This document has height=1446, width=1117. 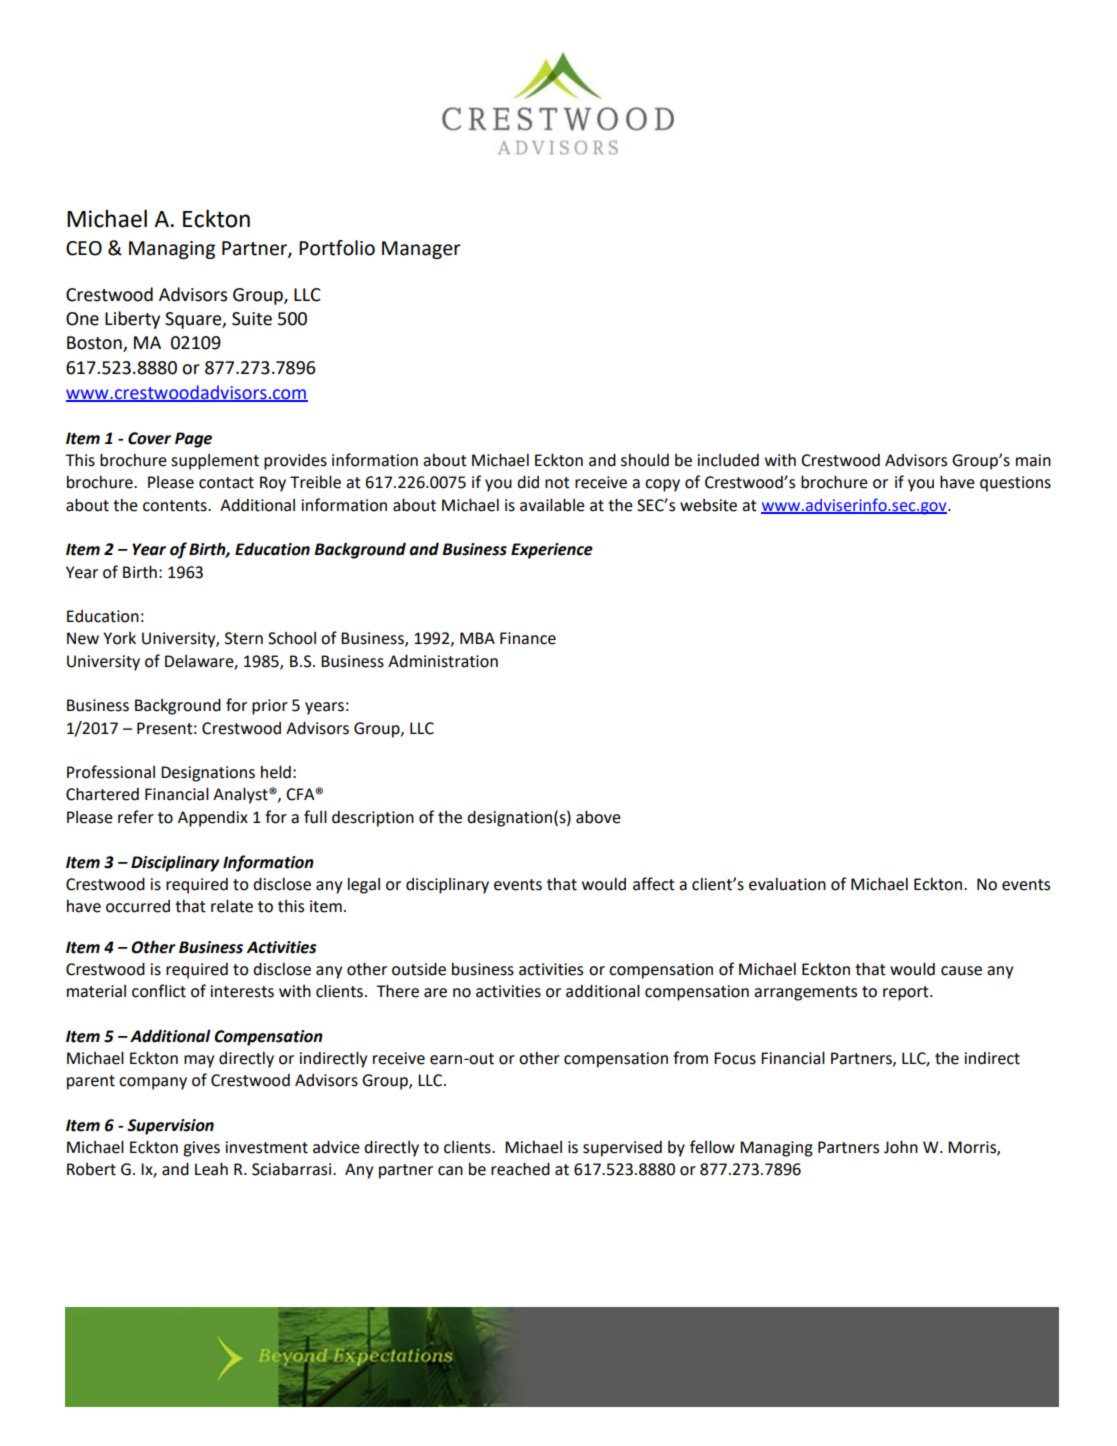 What do you see at coordinates (654, 884) in the document?
I see `affect` at bounding box center [654, 884].
